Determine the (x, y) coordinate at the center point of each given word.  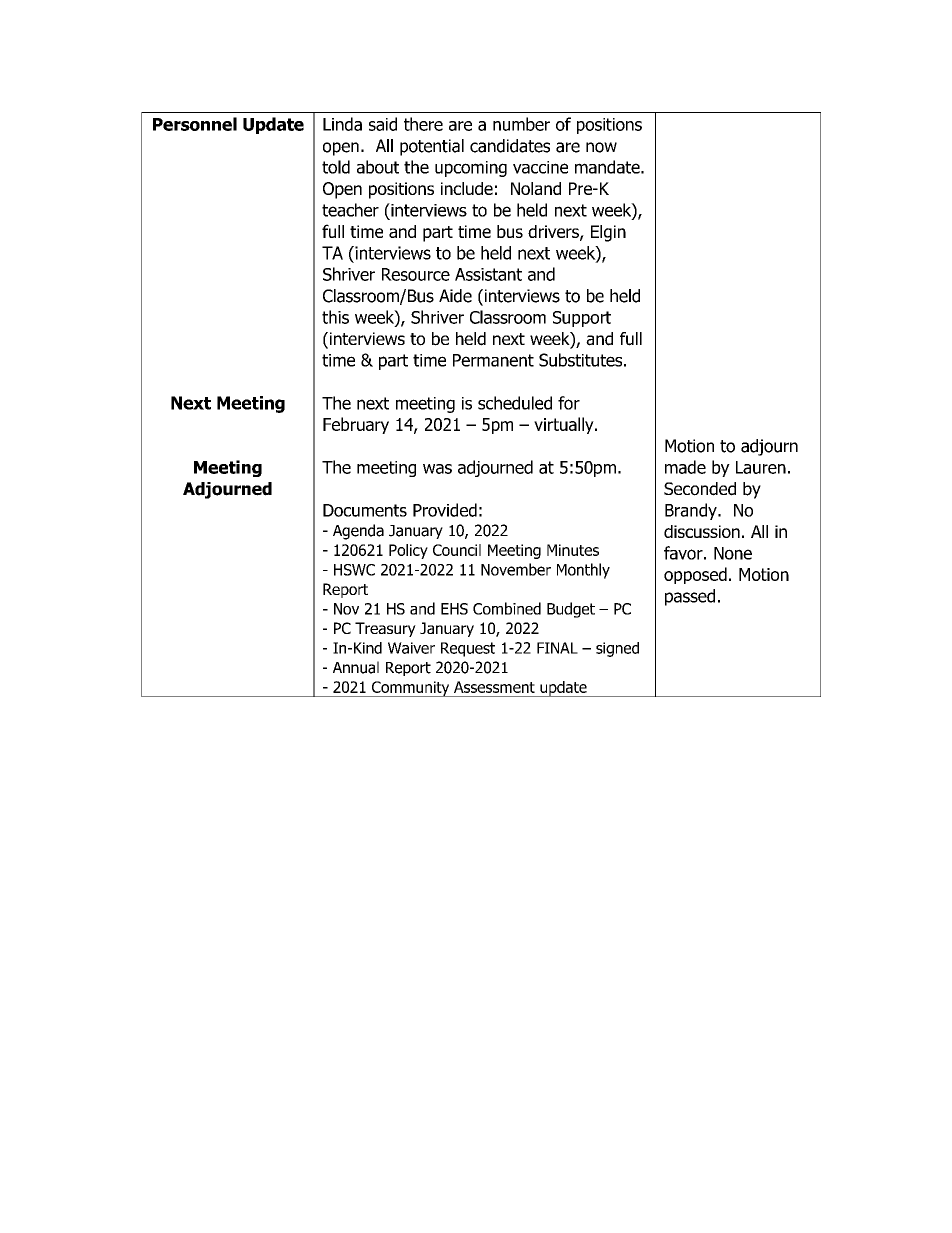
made (685, 467)
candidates (510, 146)
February (356, 425)
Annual (356, 667)
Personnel (195, 124)
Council (457, 550)
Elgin (608, 233)
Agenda (358, 532)
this (335, 317)
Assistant (488, 274)
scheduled (515, 403)
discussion (702, 531)
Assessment (494, 687)
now (601, 147)
